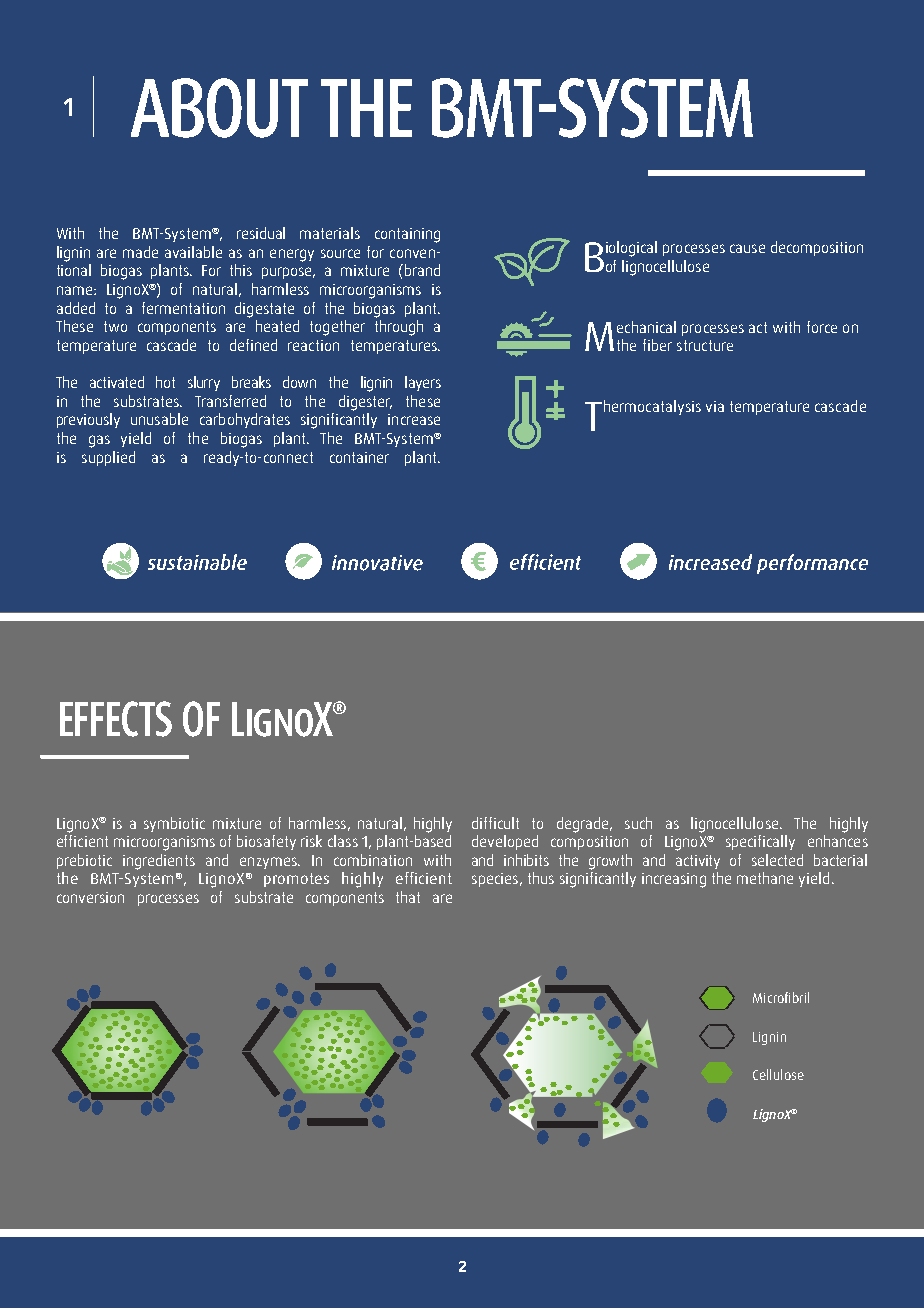  I want to click on fermentation, so click(183, 308).
